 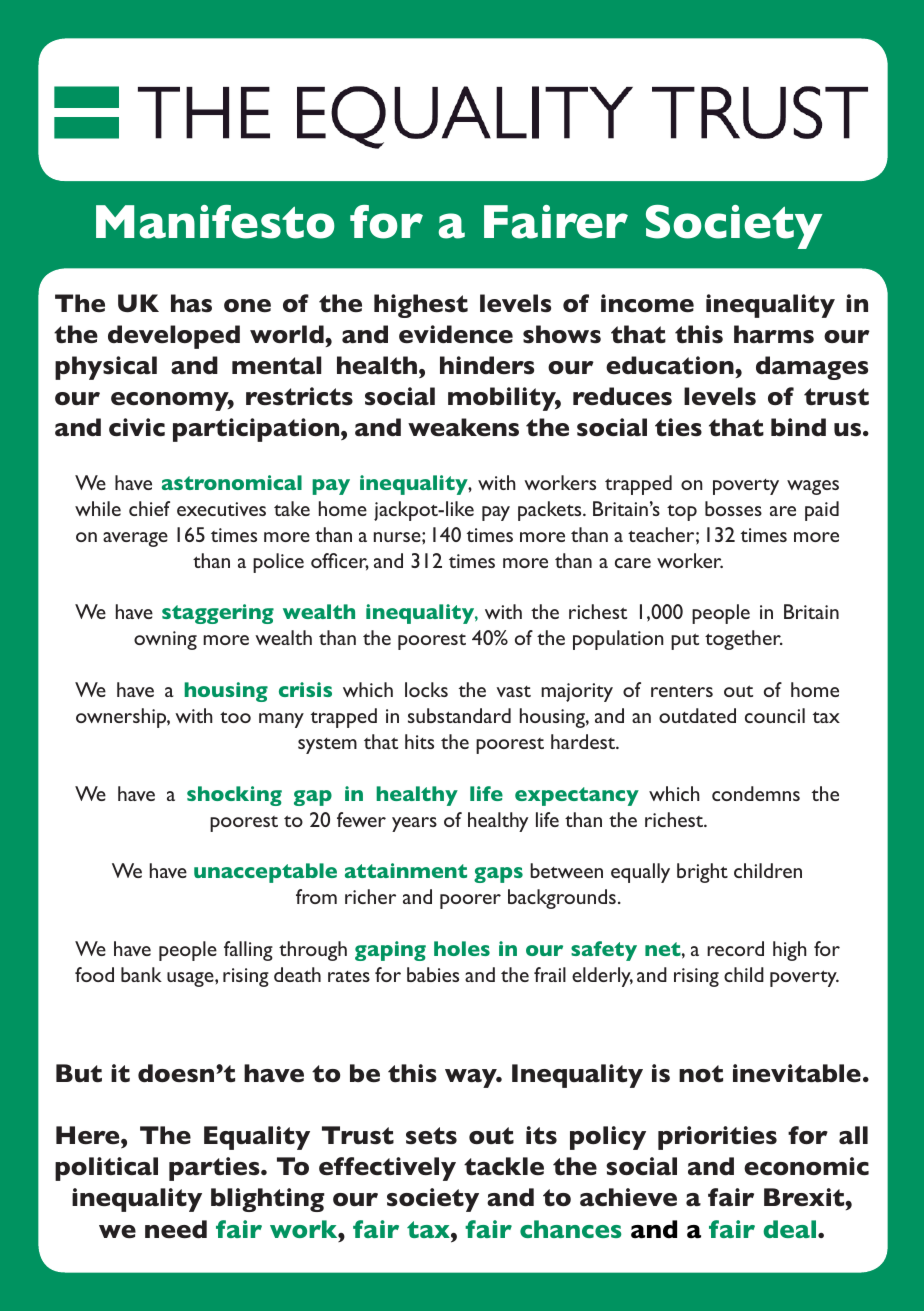 What do you see at coordinates (456, 334) in the screenshot?
I see `evidence` at bounding box center [456, 334].
